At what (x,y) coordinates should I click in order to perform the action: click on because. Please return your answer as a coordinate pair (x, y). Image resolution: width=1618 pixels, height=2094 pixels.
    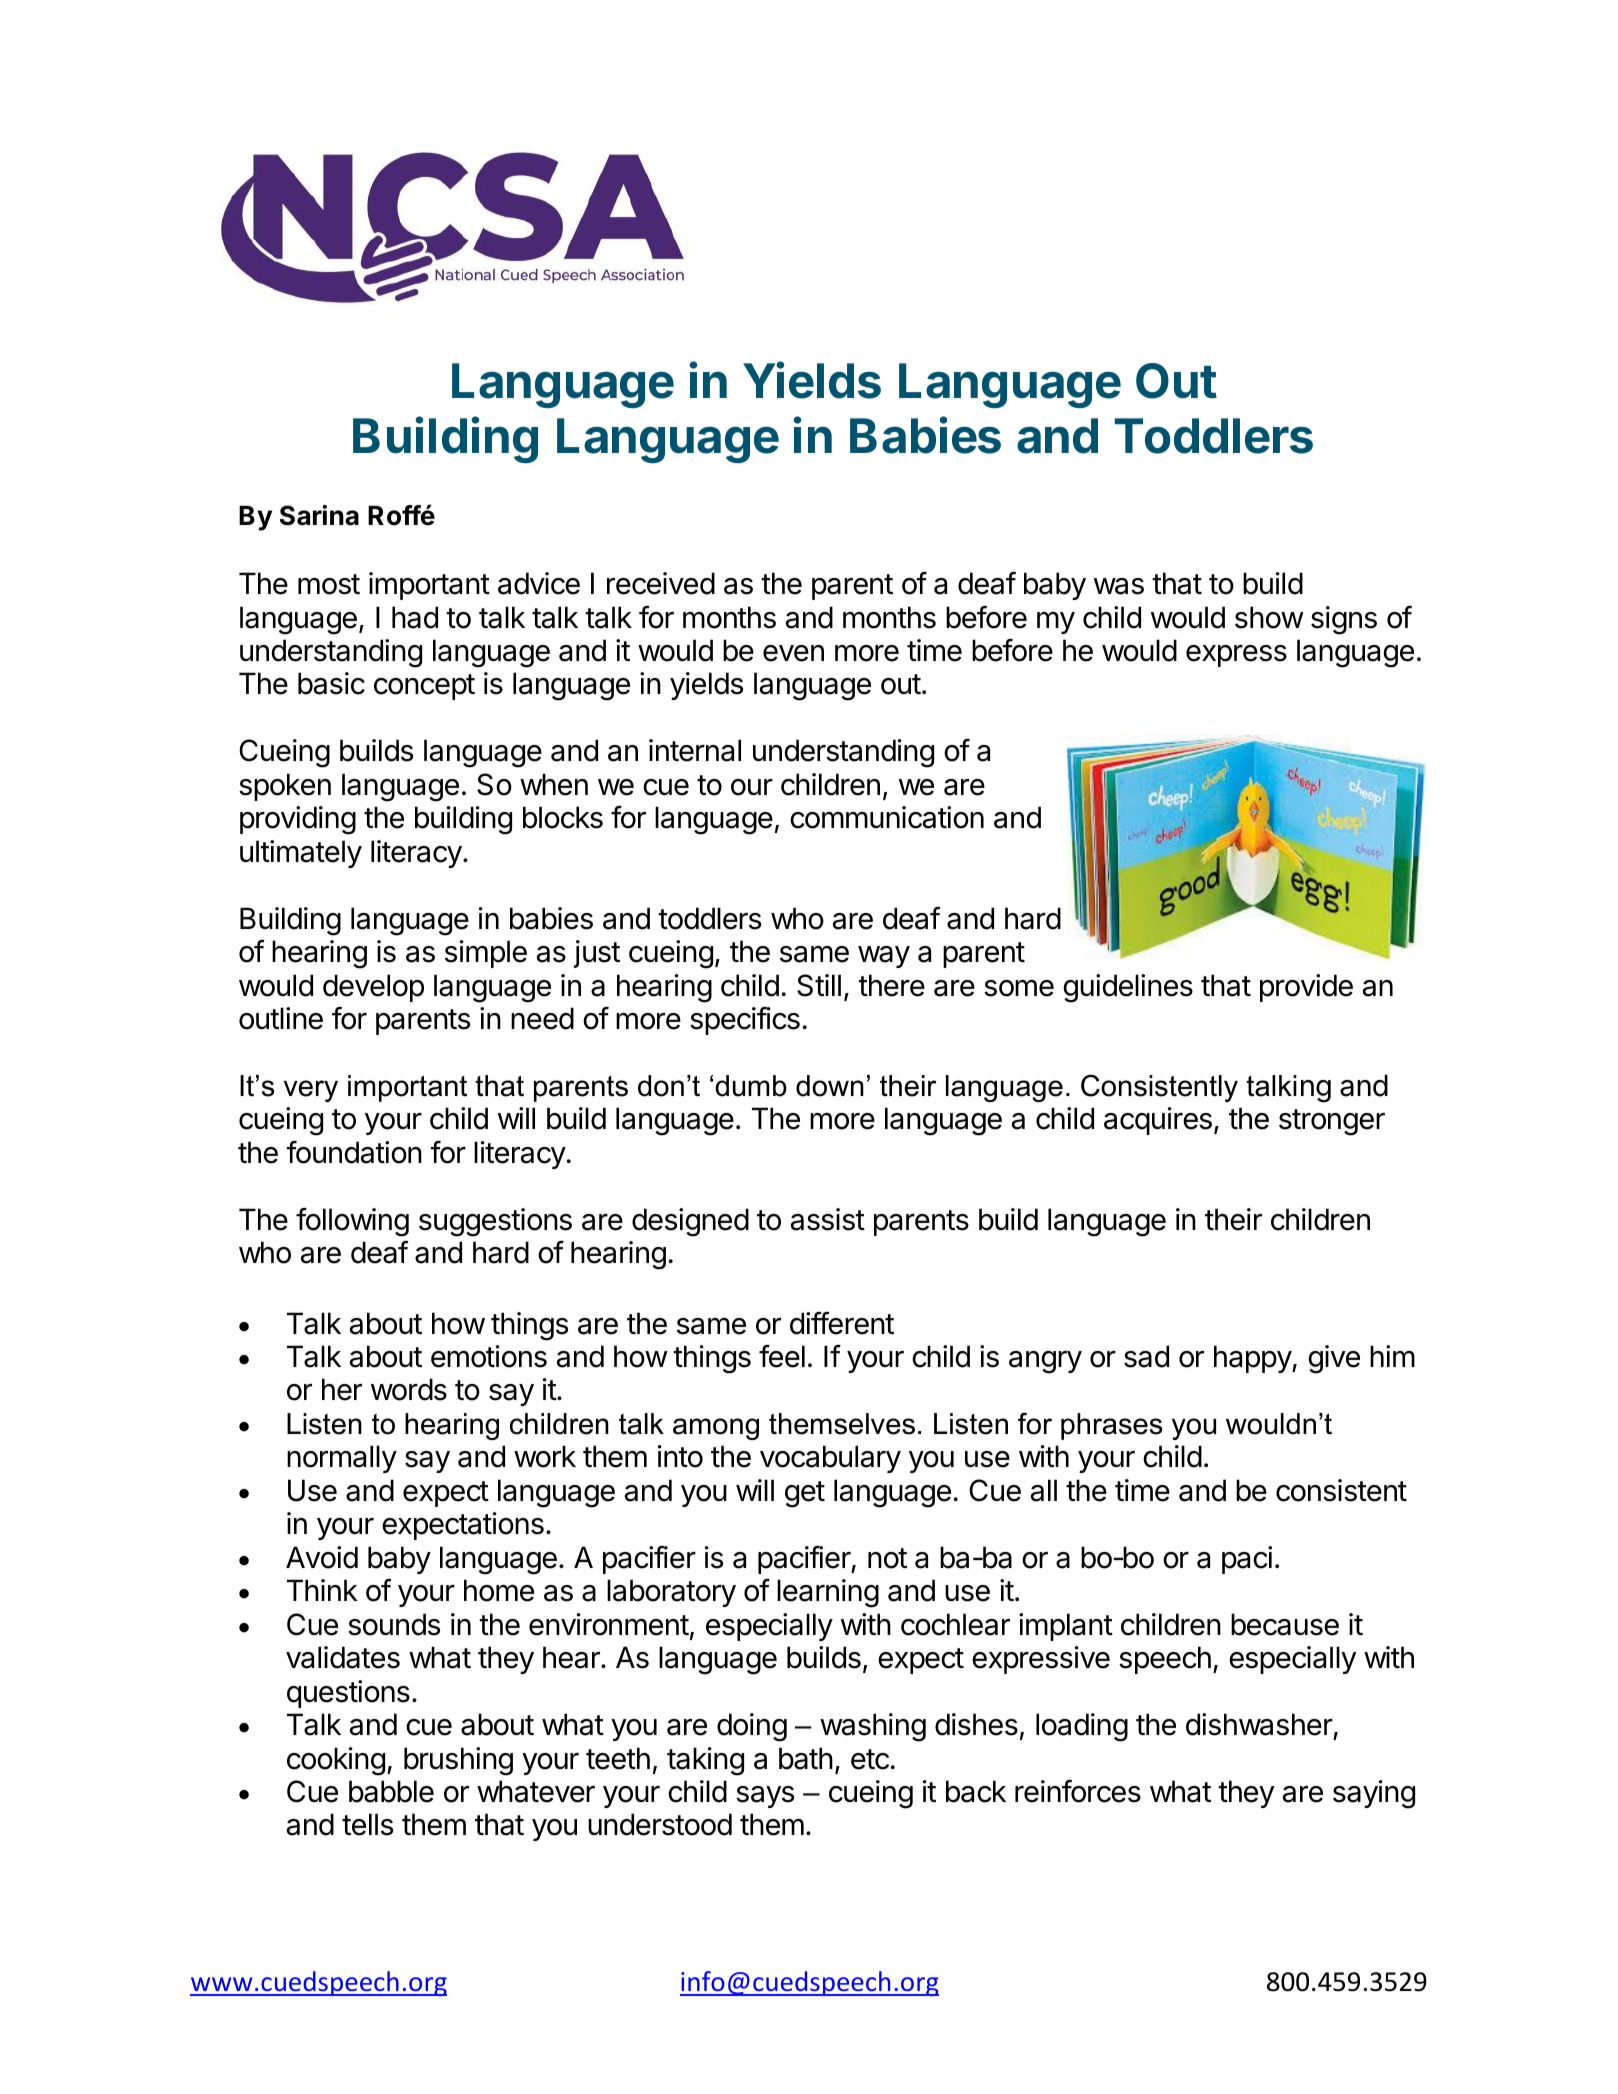
    Looking at the image, I should click on (1285, 1624).
